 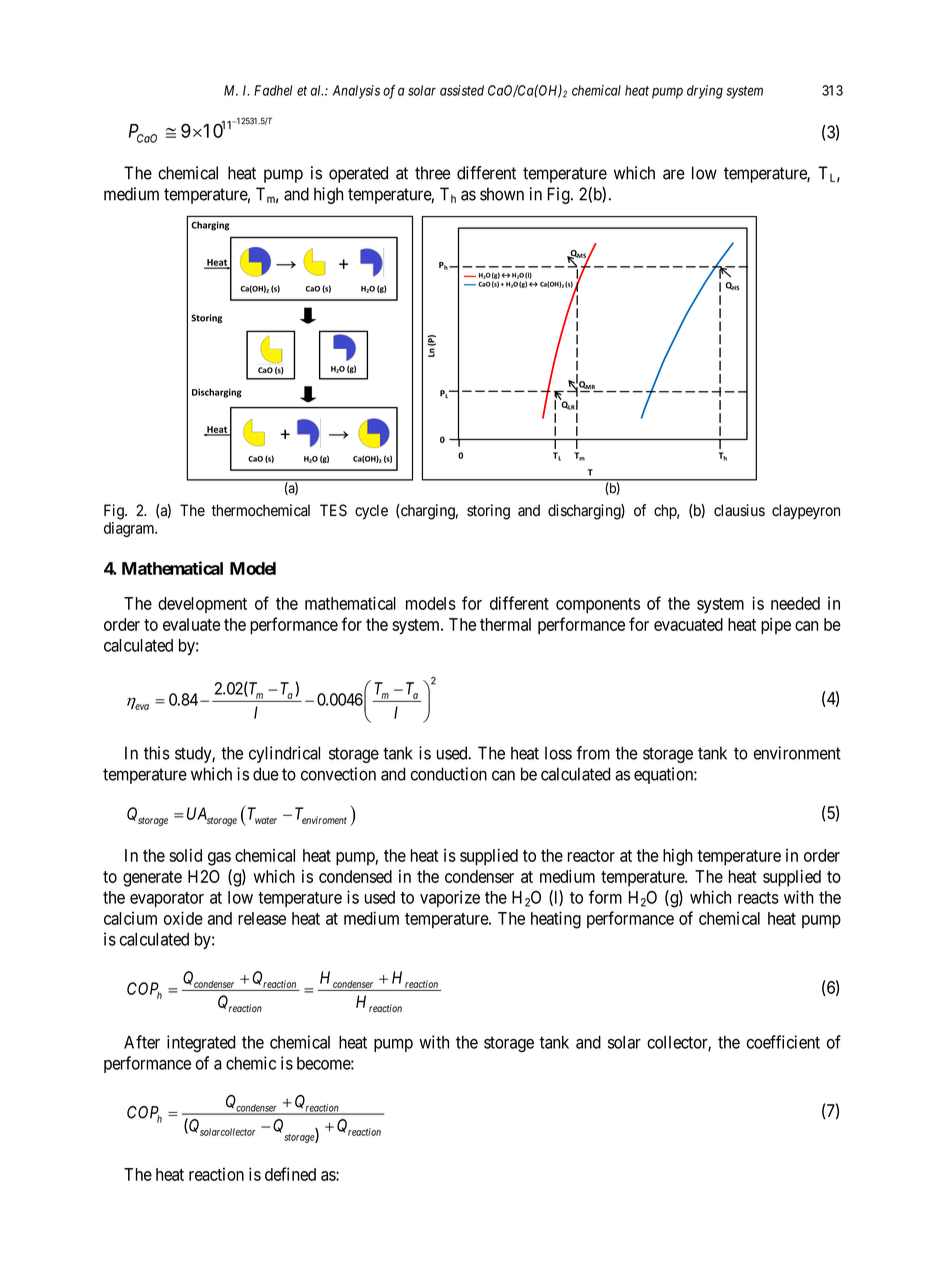 I want to click on diagram, so click(x=130, y=529).
